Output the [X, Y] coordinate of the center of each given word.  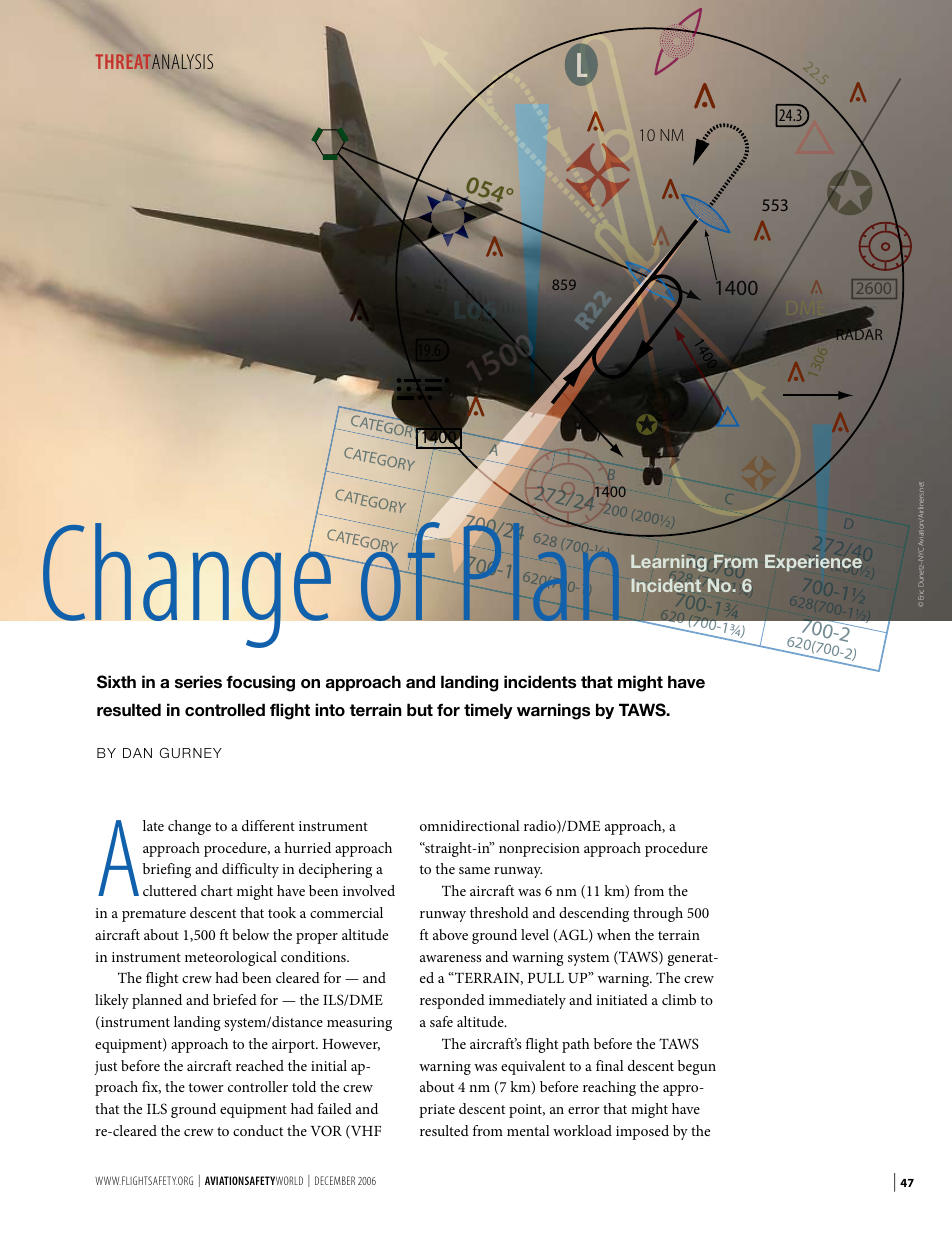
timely [488, 711]
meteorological [231, 958]
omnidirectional [470, 825]
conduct [258, 1130]
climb [679, 999]
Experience [813, 563]
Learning [669, 563]
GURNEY [191, 753]
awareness [450, 958]
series [198, 682]
